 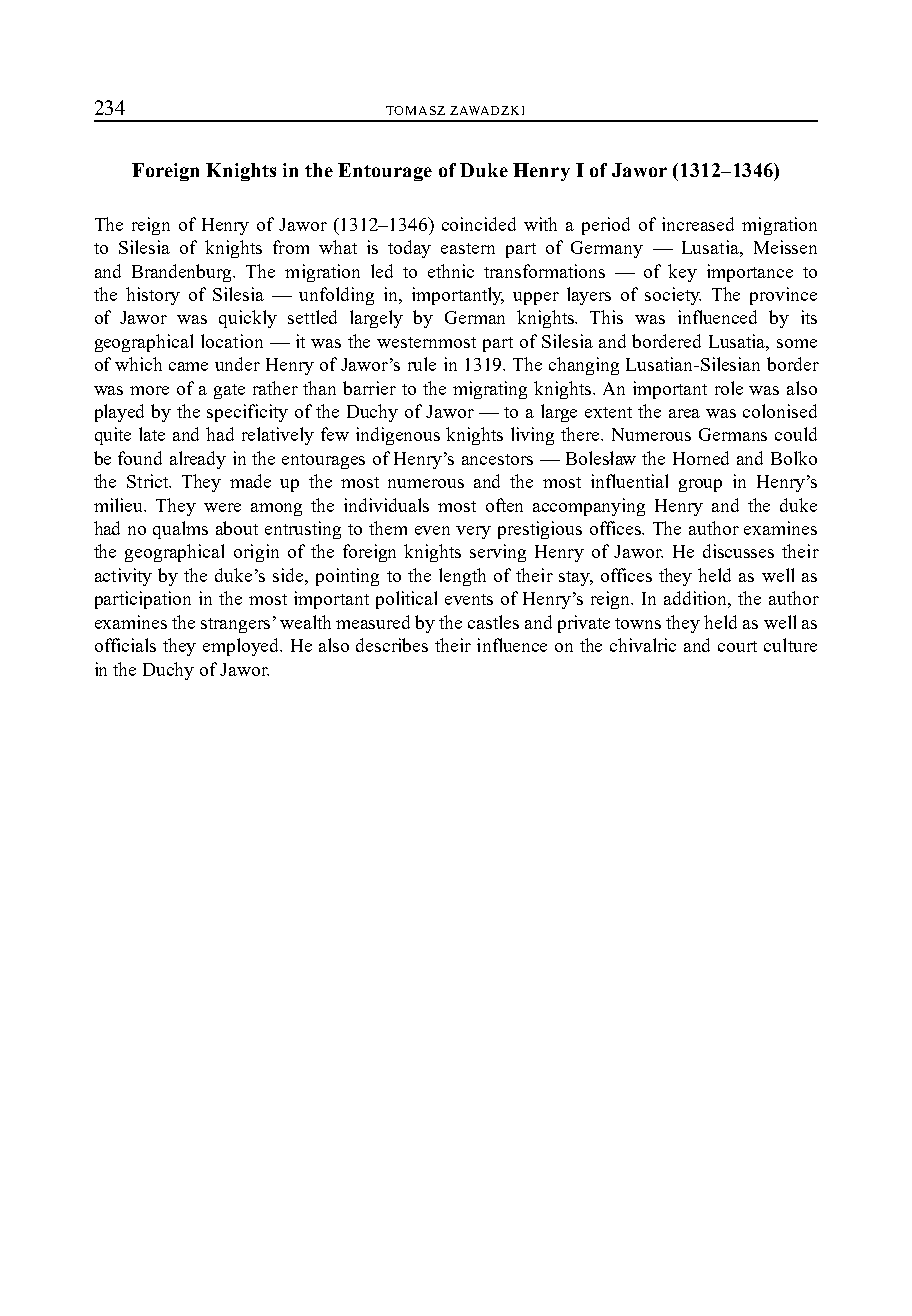 I want to click on ancestors, so click(x=497, y=459).
